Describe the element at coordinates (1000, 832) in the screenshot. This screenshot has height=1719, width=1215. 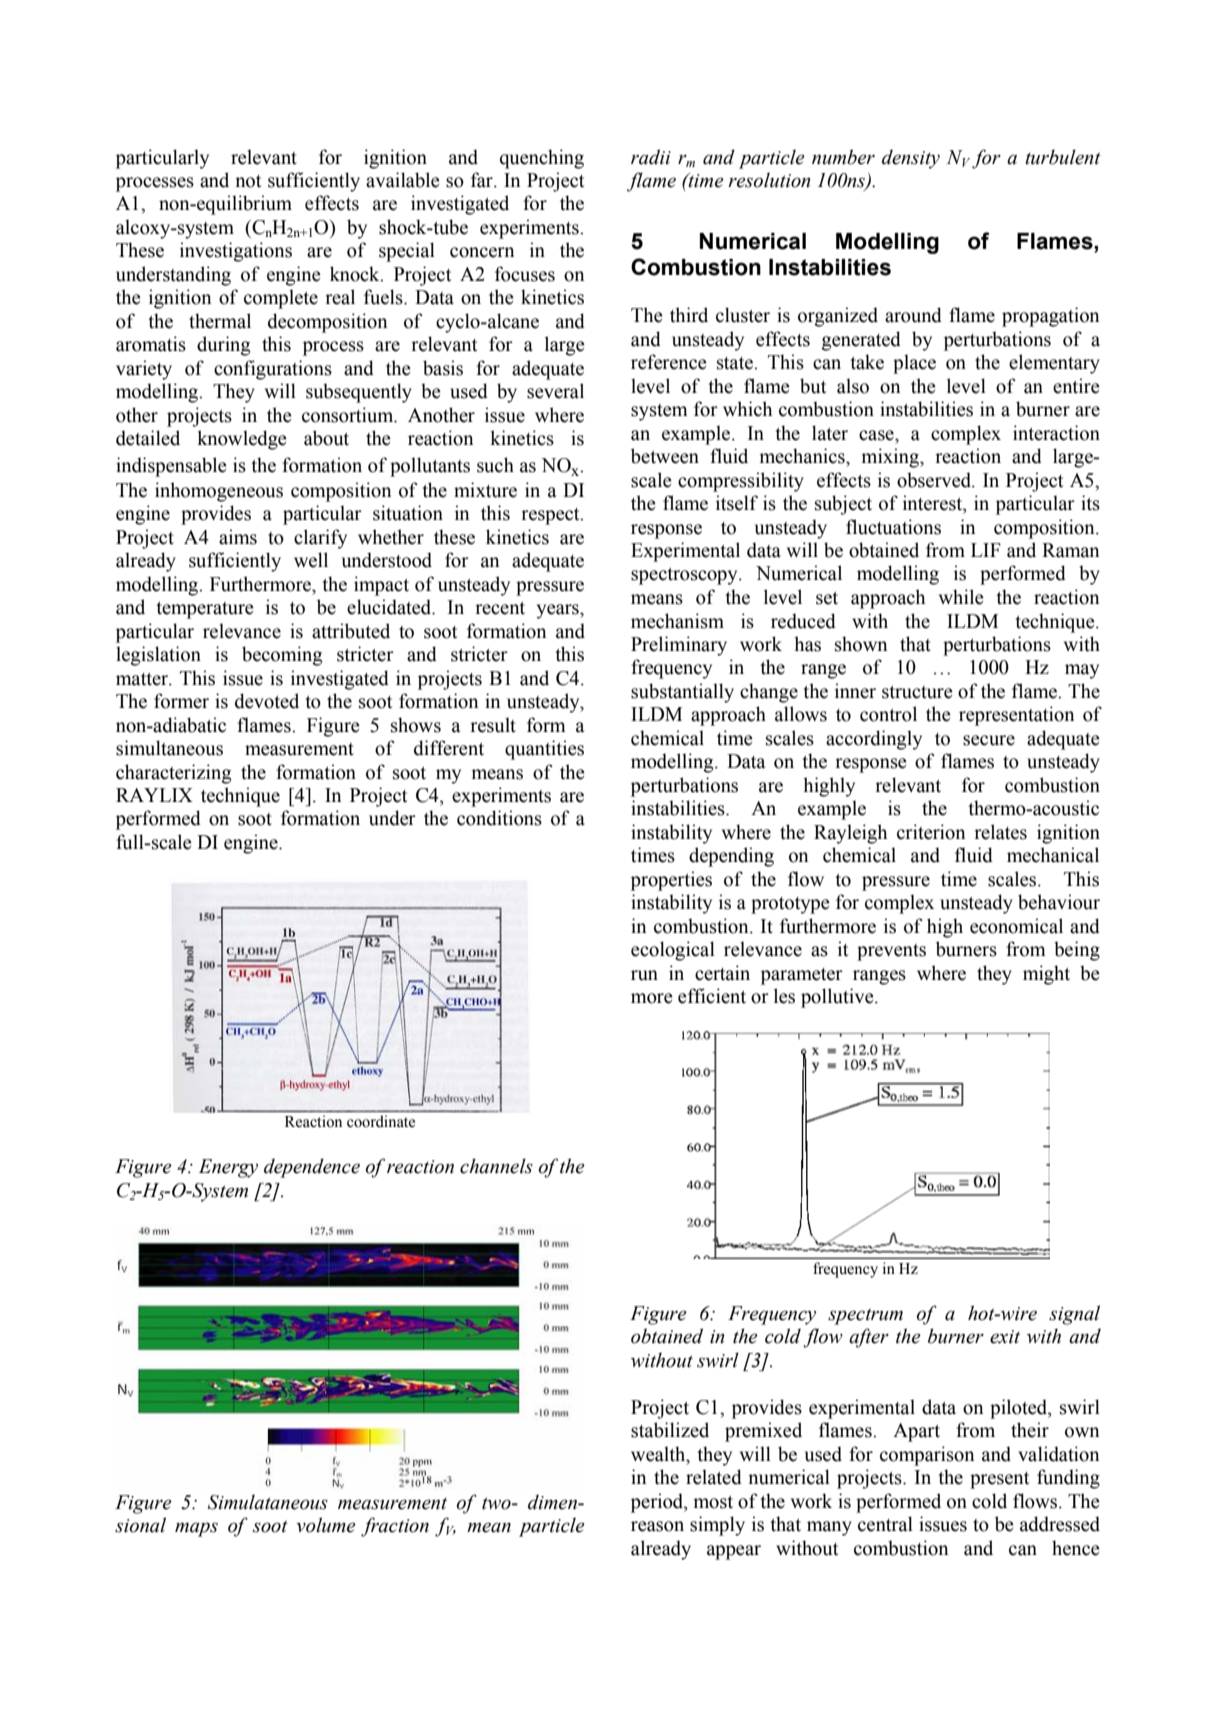
I see `relates` at that location.
